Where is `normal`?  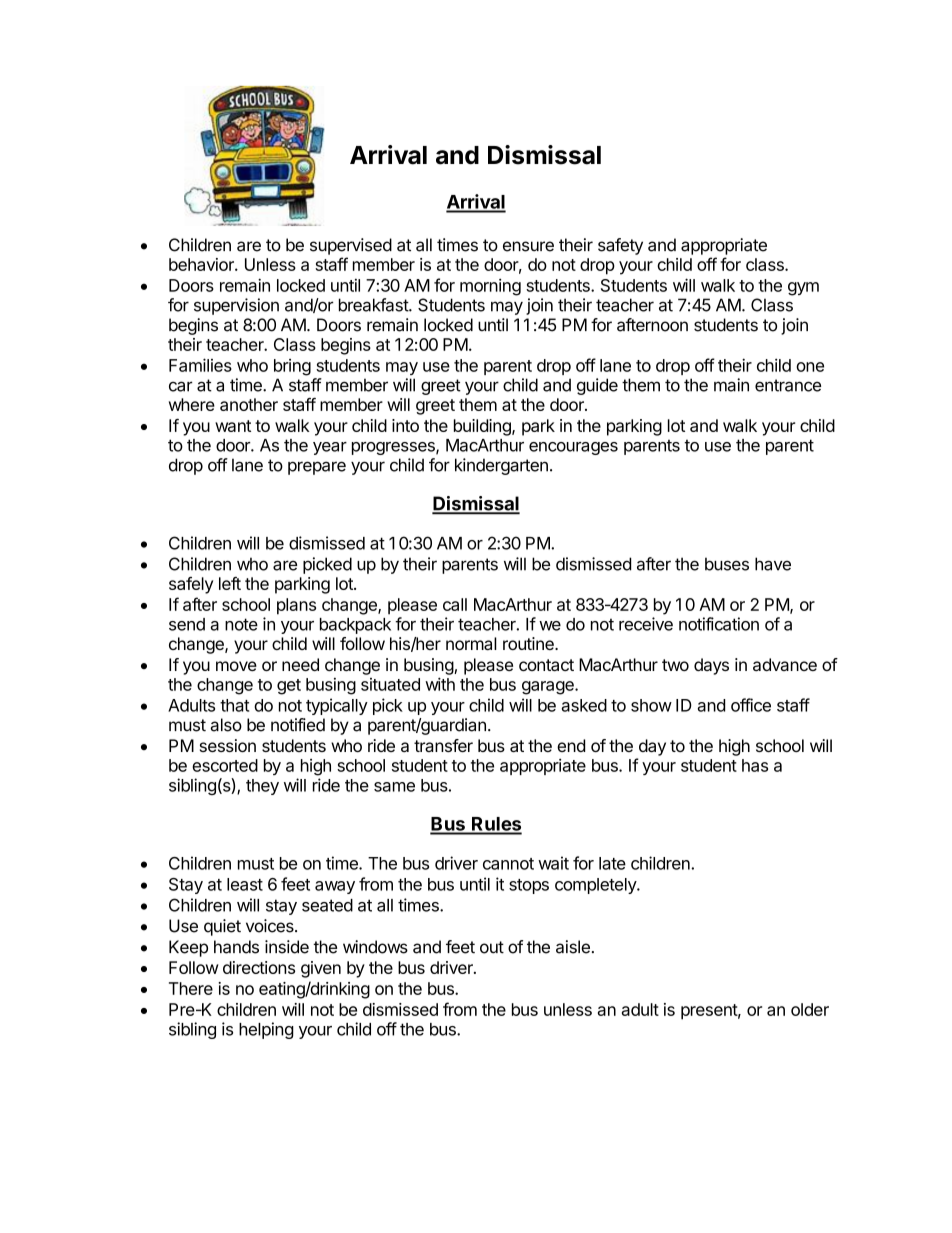
normal is located at coordinates (471, 643).
